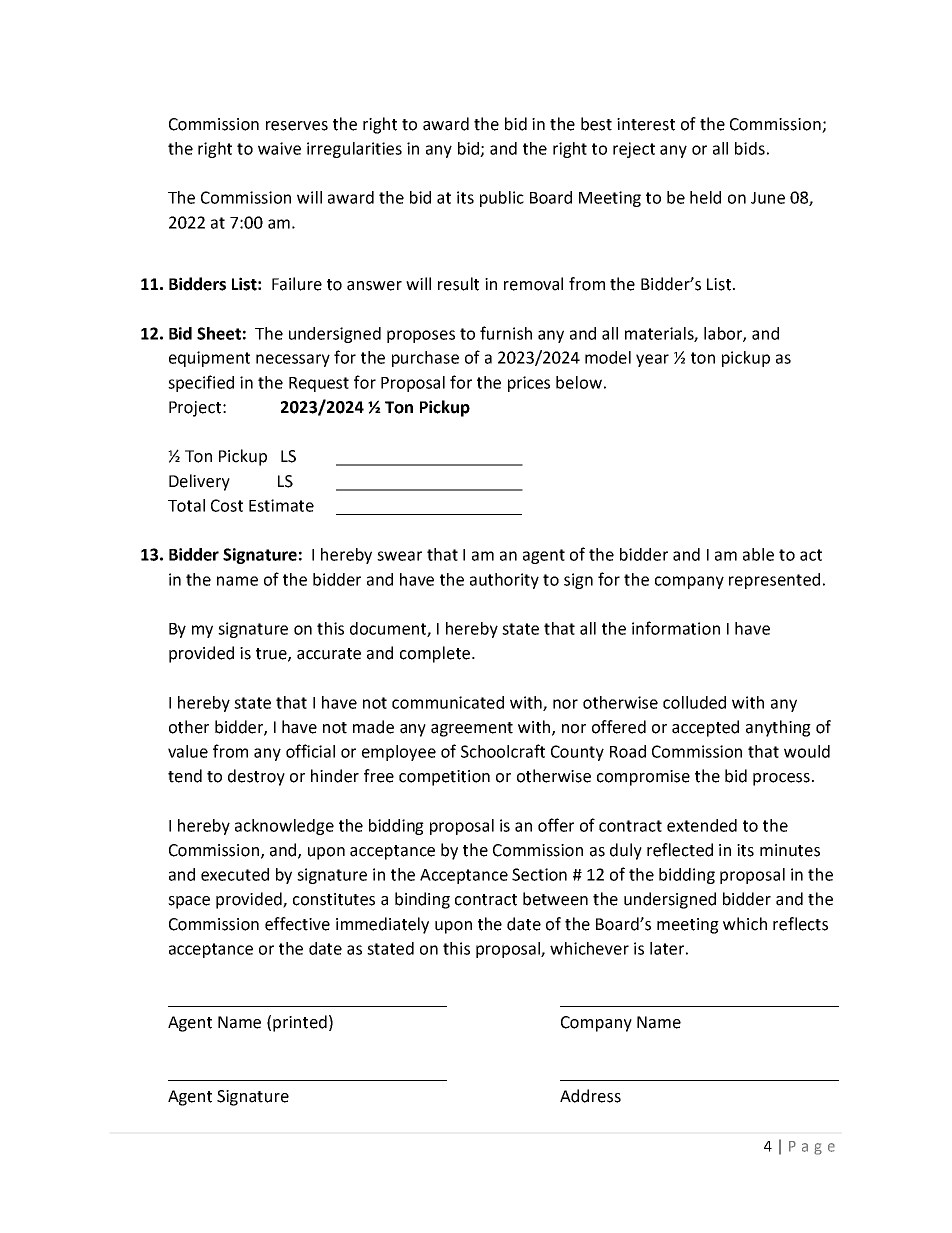  Describe the element at coordinates (281, 505) in the screenshot. I see `Estimate` at that location.
